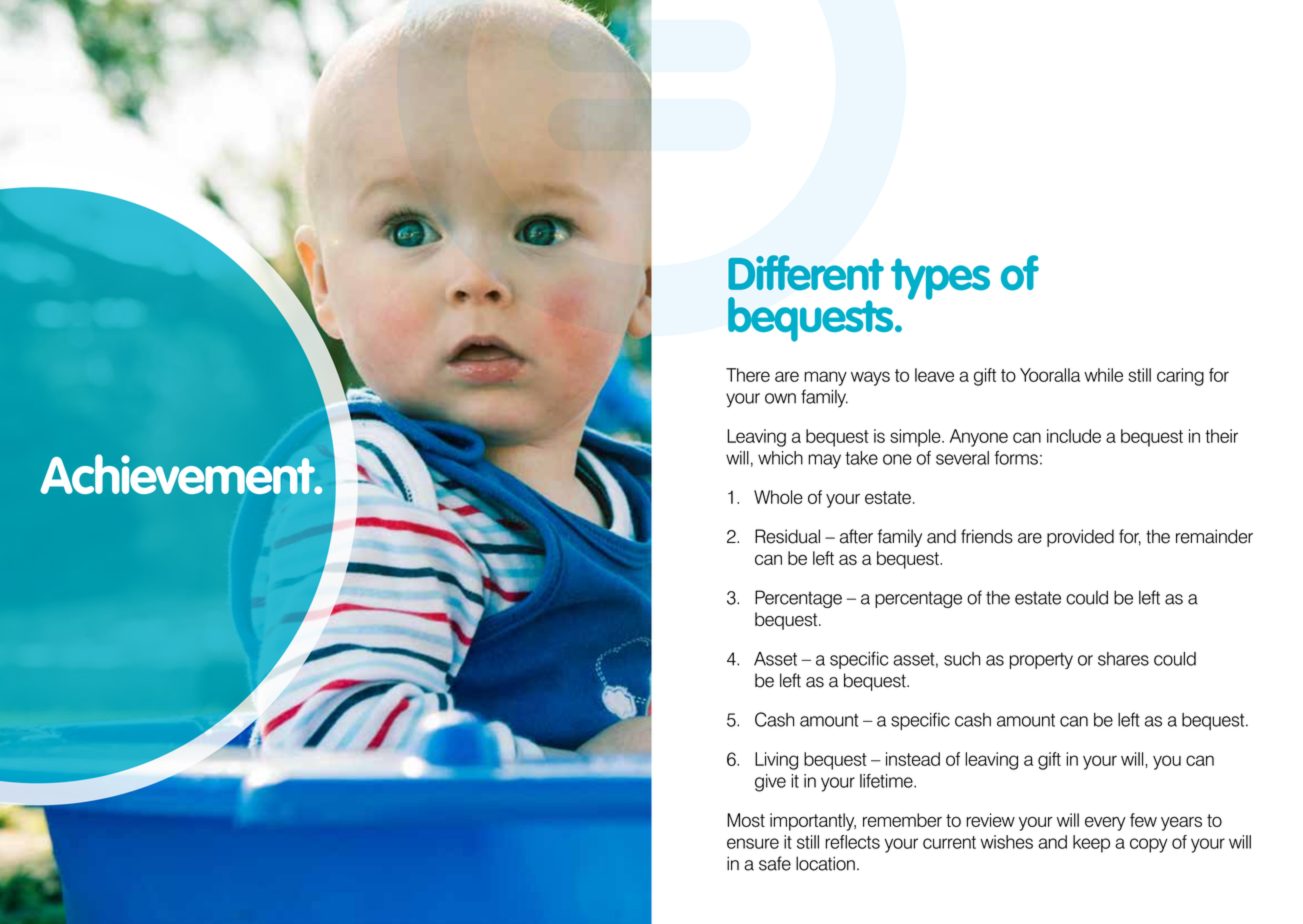 This document has width=1303, height=924. What do you see at coordinates (1214, 536) in the document?
I see `remainder` at bounding box center [1214, 536].
